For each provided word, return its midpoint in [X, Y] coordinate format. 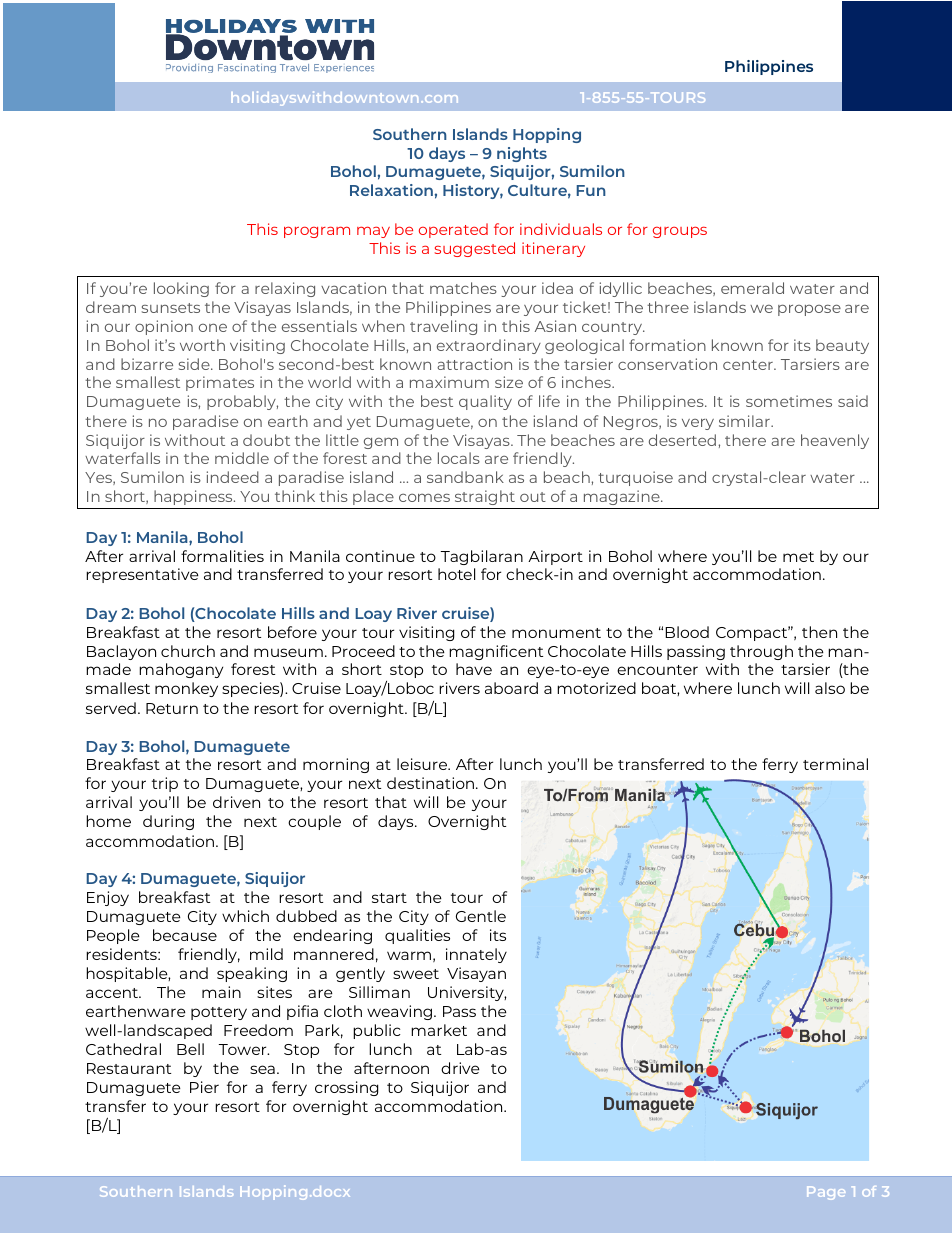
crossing [346, 1088]
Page [826, 1193]
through [761, 652]
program [317, 232]
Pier [204, 1087]
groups [680, 232]
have [474, 669]
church [188, 651]
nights [522, 154]
